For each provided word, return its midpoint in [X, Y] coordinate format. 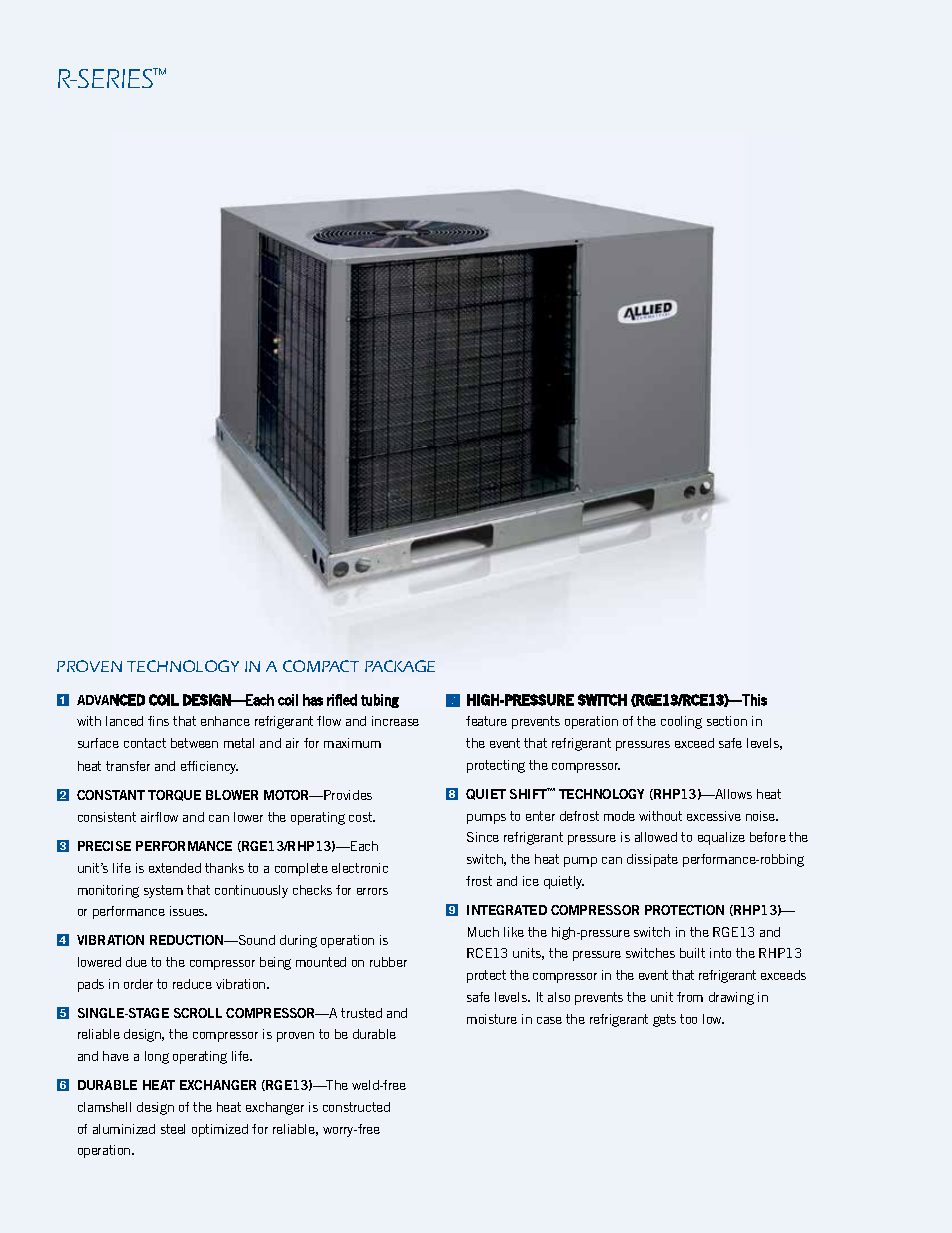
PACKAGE [400, 666]
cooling [681, 722]
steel [173, 1129]
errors [372, 891]
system [163, 891]
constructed [356, 1107]
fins [158, 721]
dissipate [652, 860]
